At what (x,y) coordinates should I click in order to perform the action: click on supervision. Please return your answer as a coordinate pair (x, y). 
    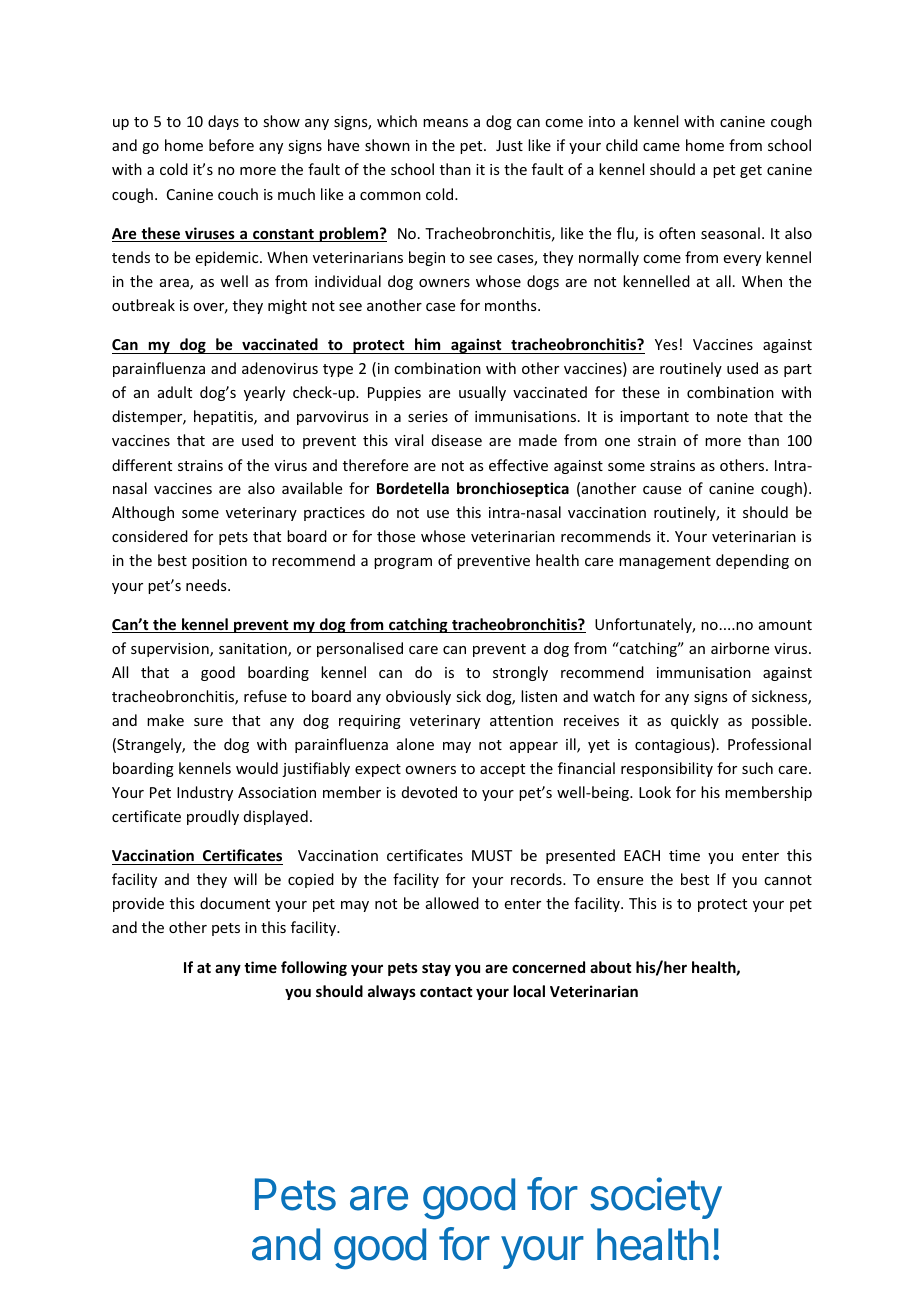
    Looking at the image, I should click on (171, 650).
